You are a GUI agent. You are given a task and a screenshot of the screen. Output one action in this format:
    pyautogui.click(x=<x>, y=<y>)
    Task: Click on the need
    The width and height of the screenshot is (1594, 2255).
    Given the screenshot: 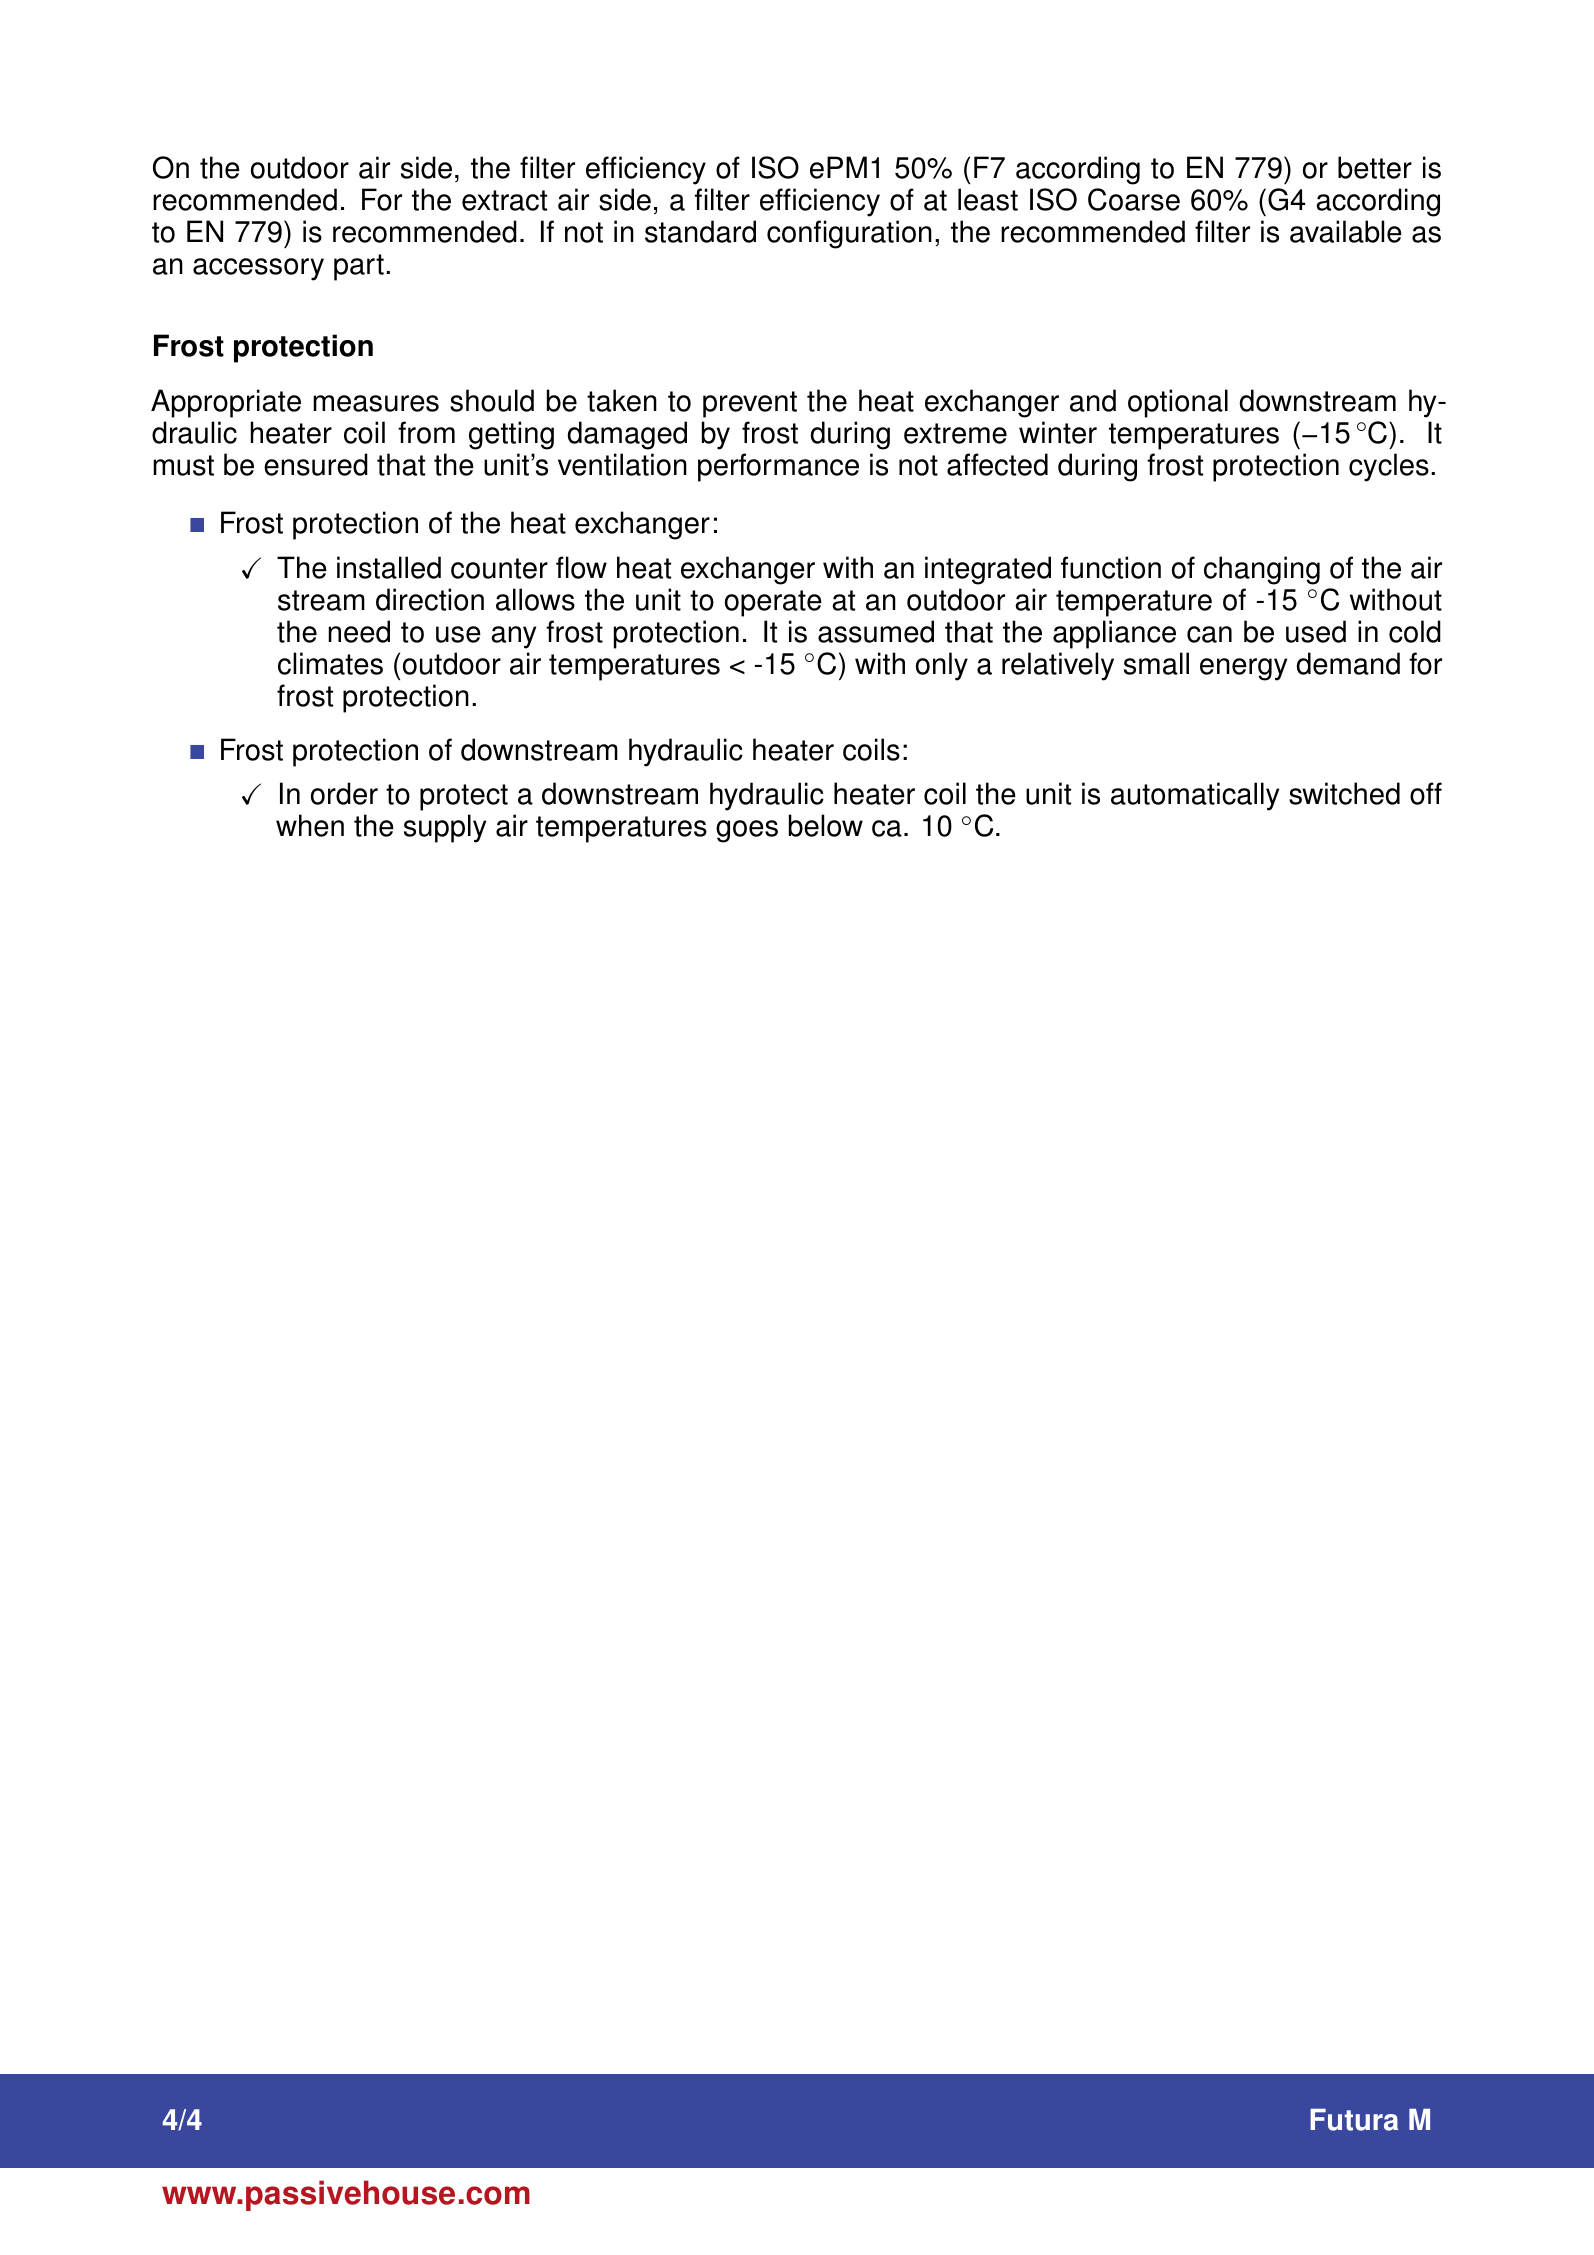 What is the action you would take?
    pyautogui.click(x=359, y=631)
